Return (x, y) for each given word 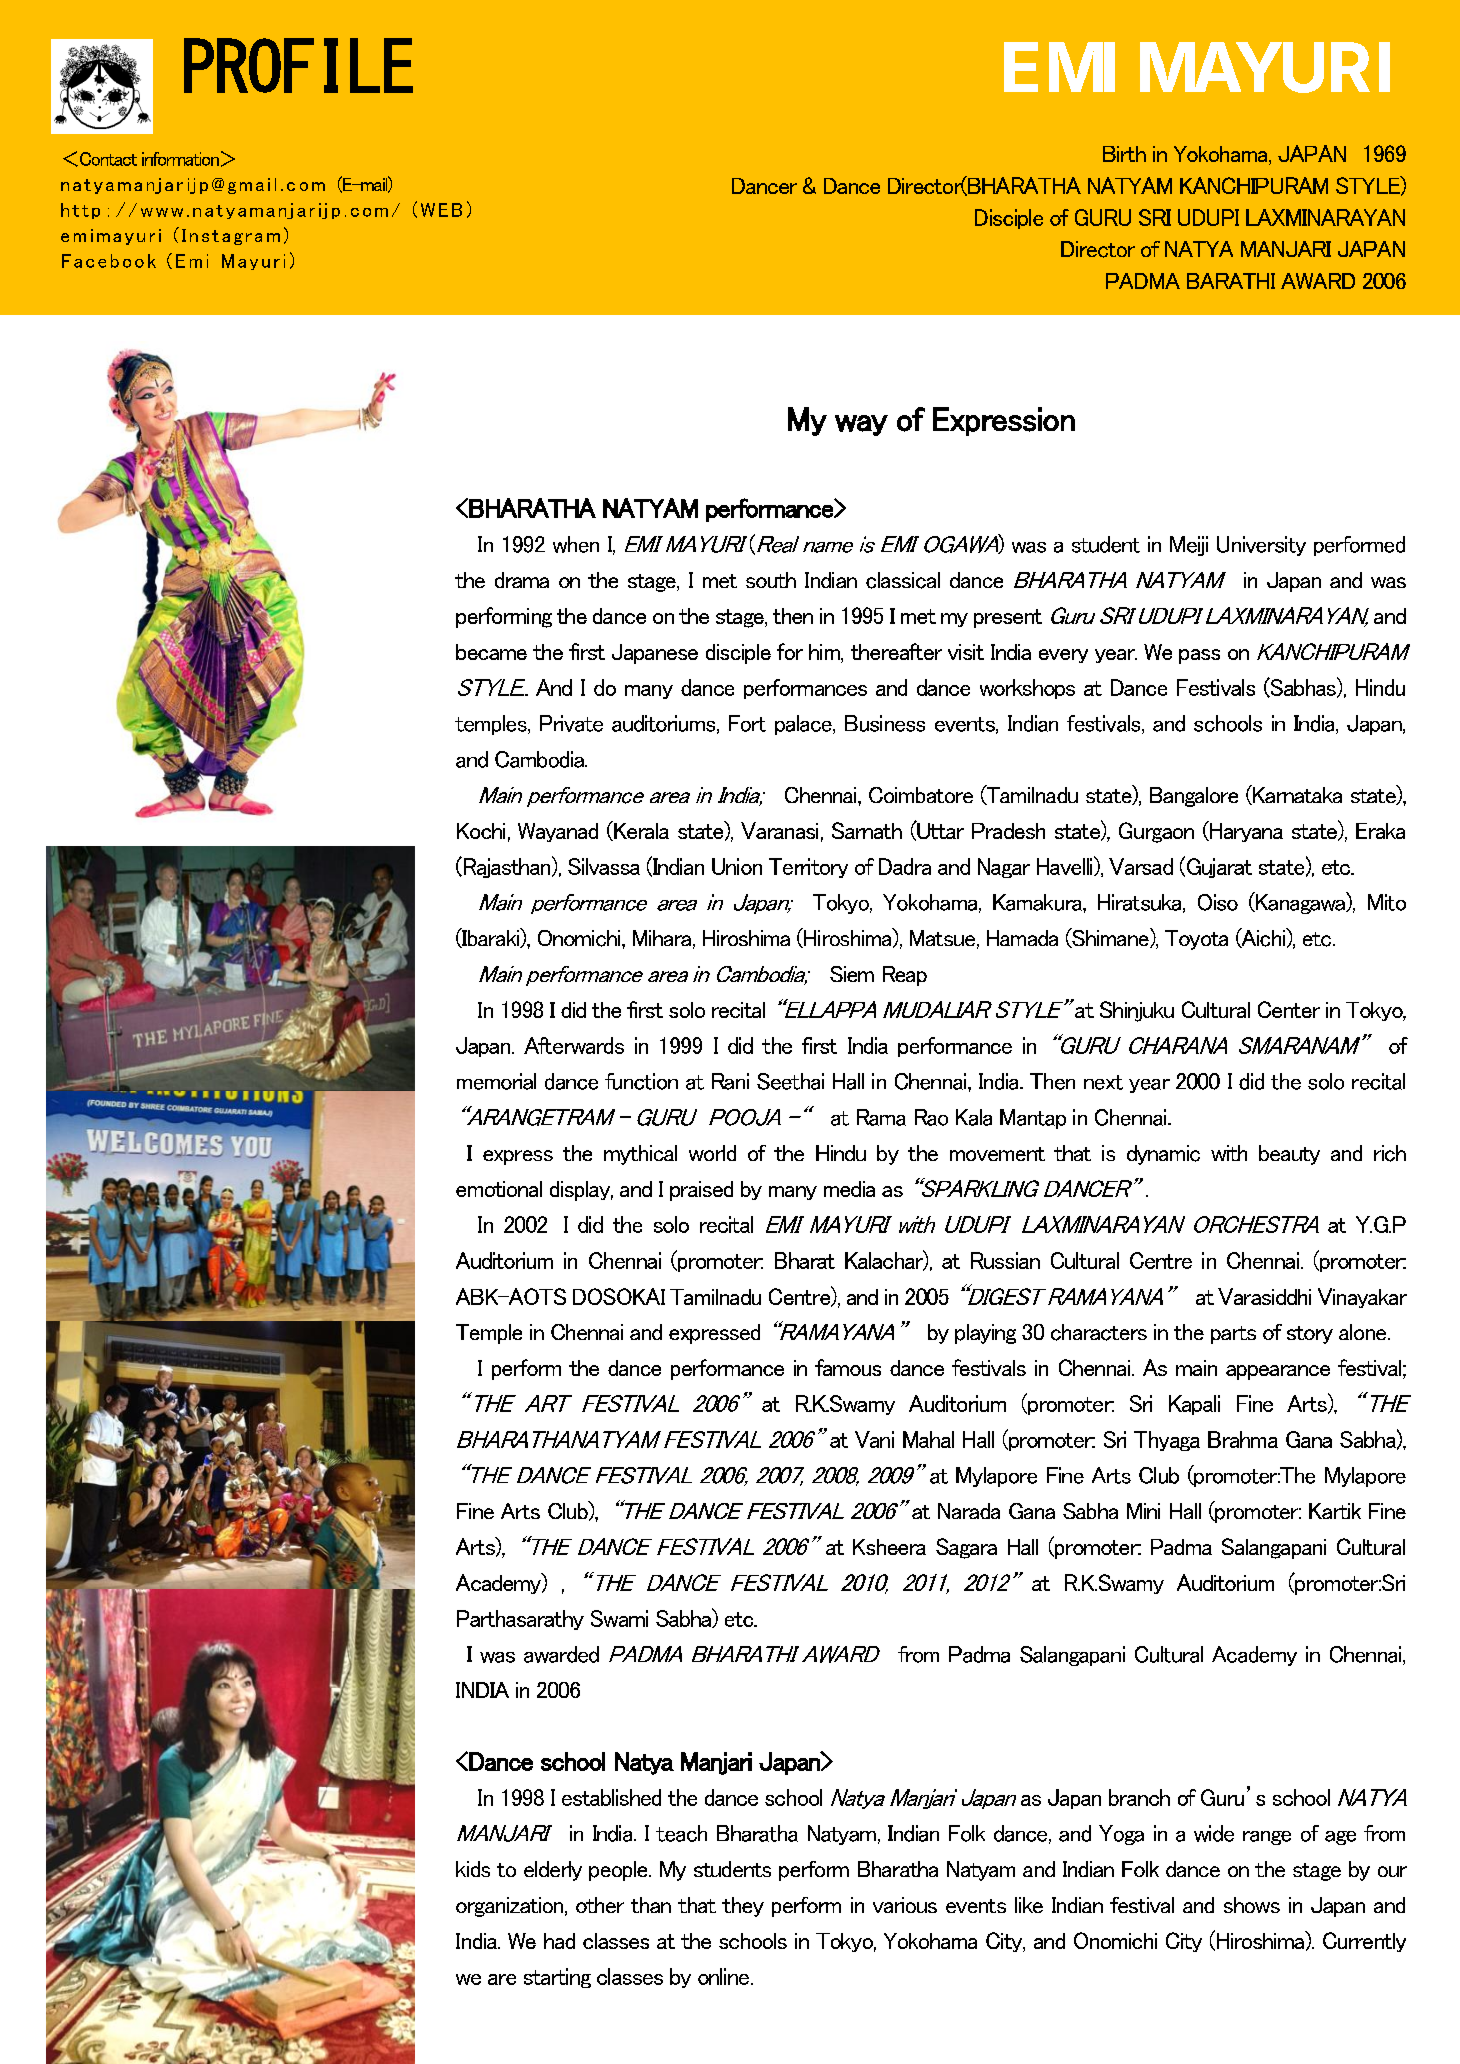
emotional (499, 1189)
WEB (441, 210)
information (180, 159)
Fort (747, 723)
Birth (1124, 154)
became (491, 652)
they (743, 1907)
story (1310, 1335)
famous (848, 1367)
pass (1199, 656)
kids (473, 1869)
